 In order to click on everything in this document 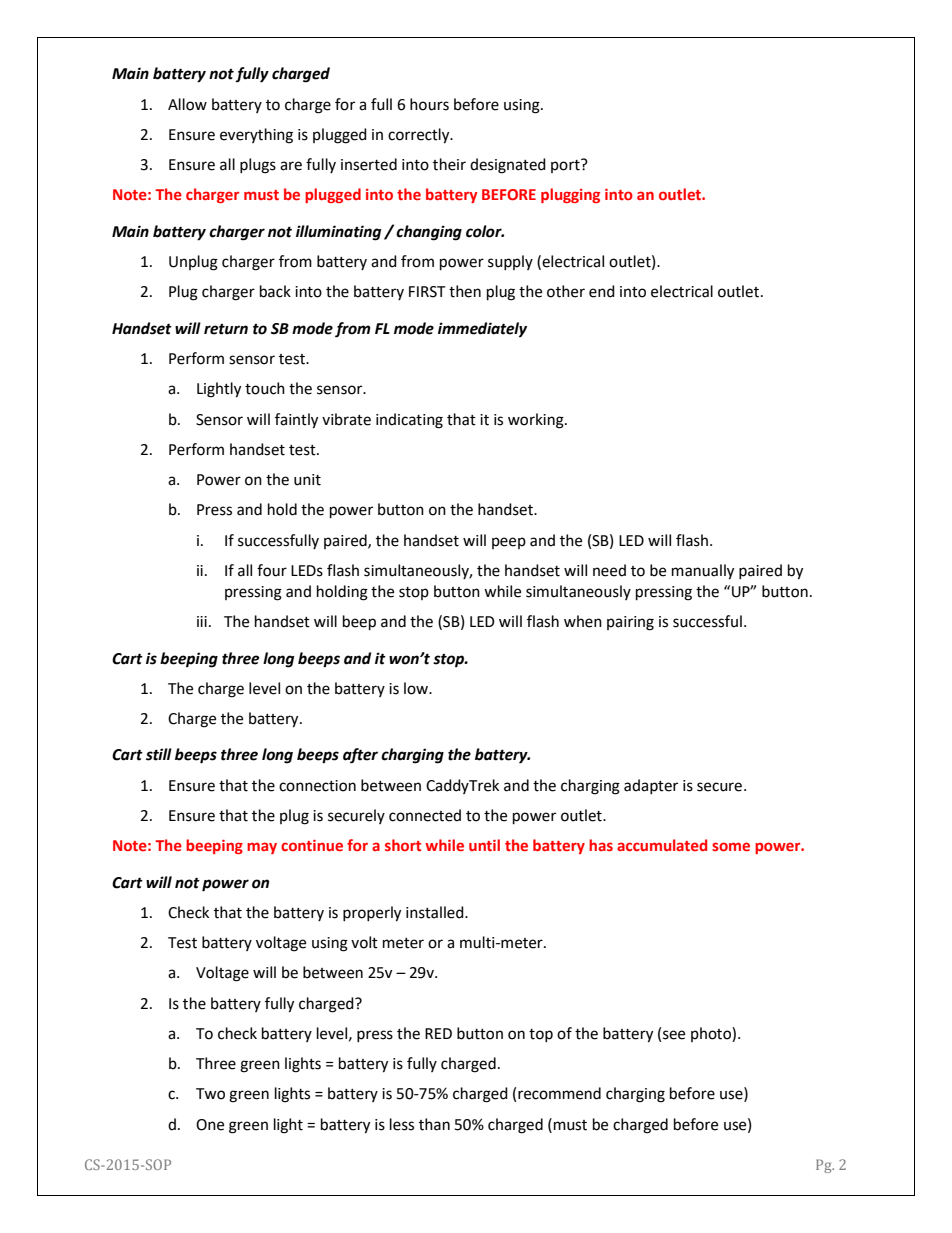, I will do `click(256, 136)`.
